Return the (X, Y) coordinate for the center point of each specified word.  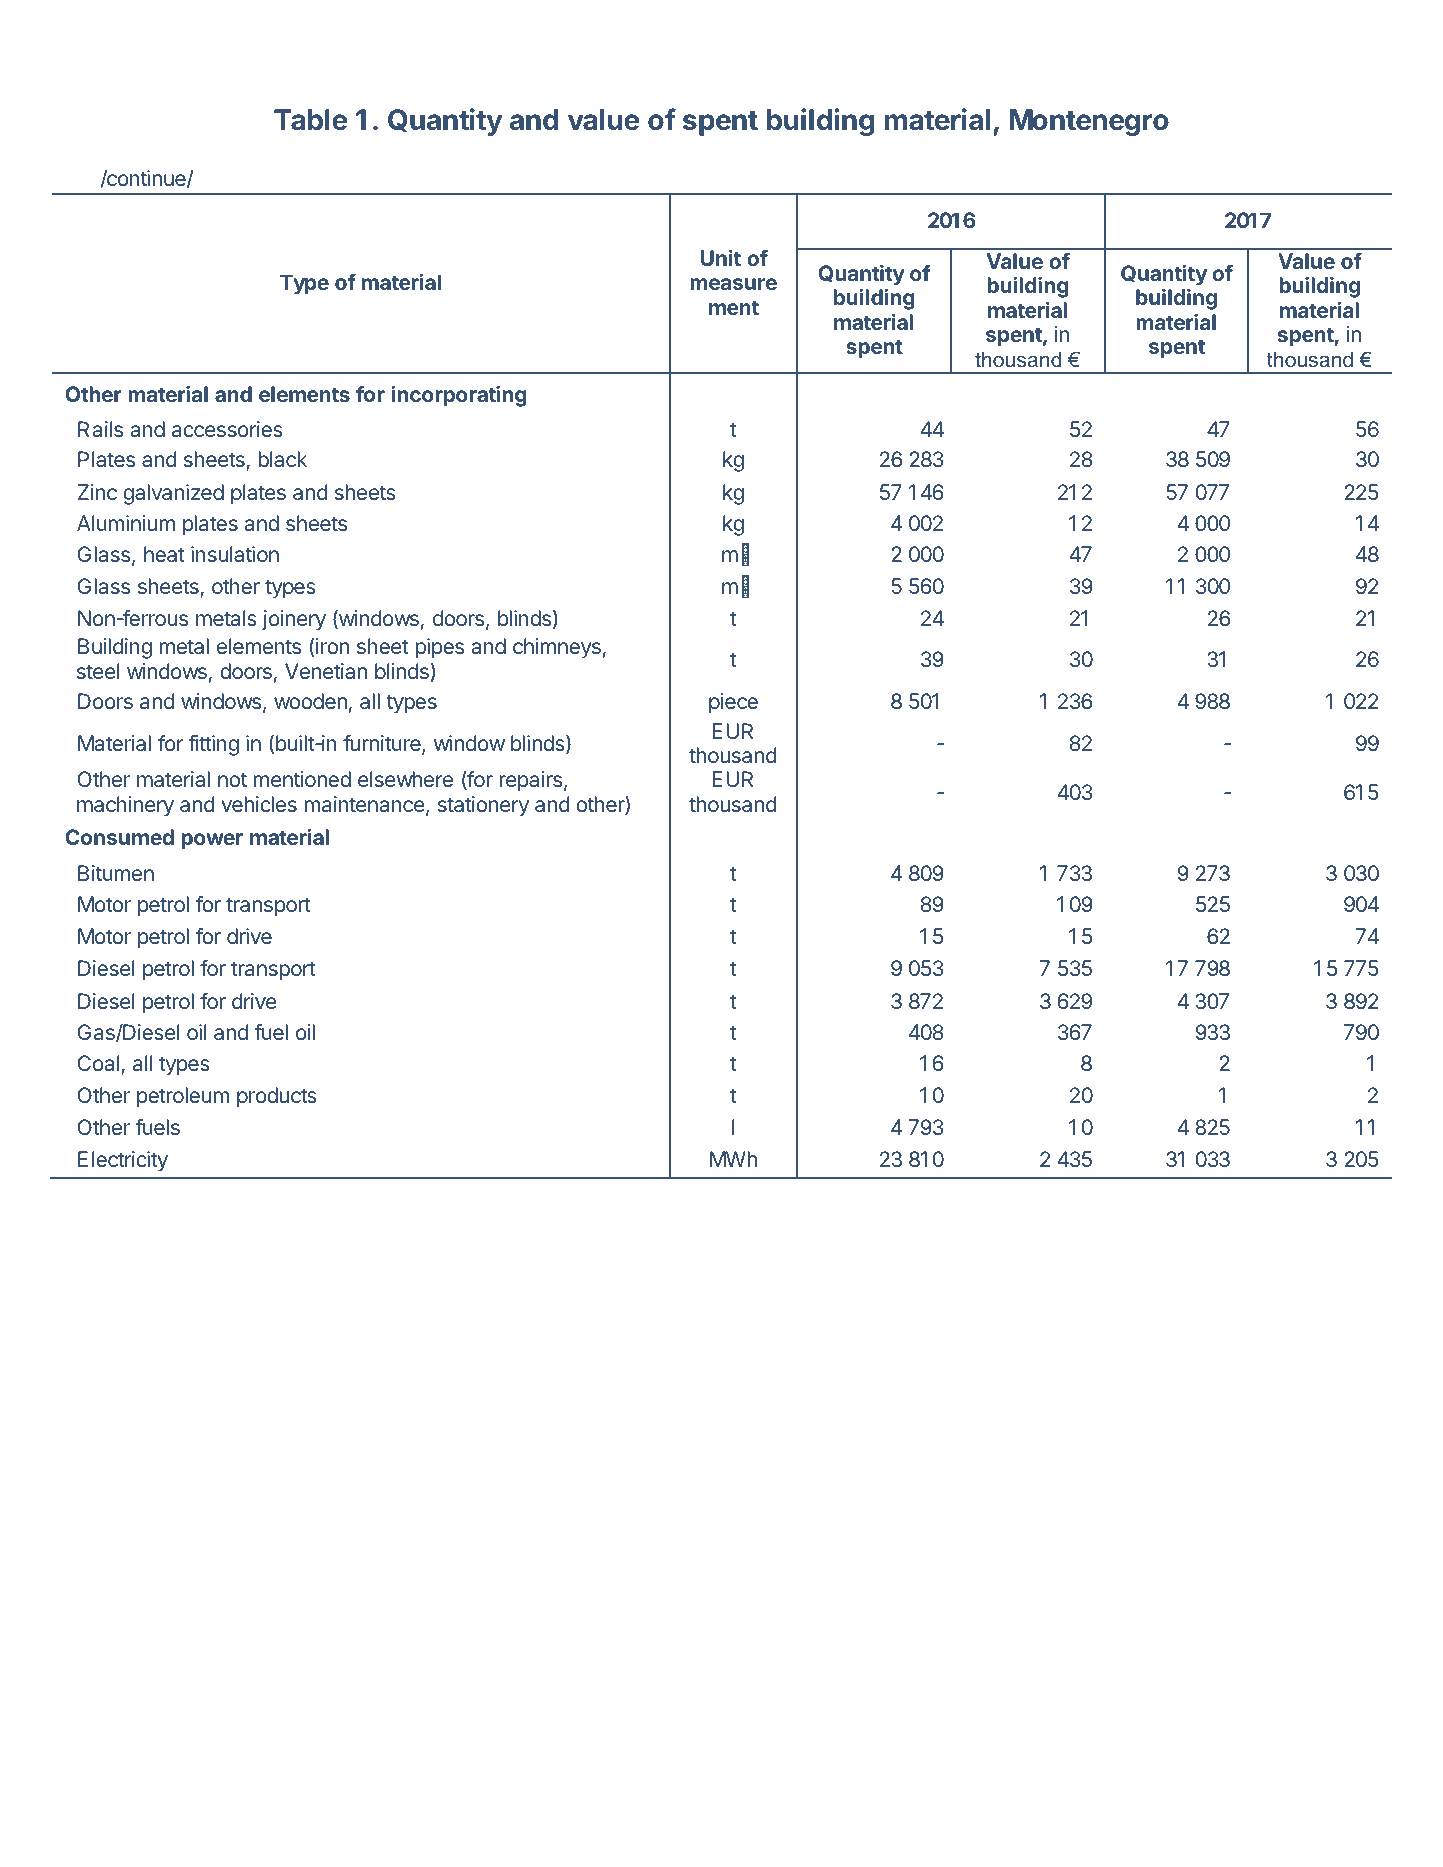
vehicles (259, 804)
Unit (721, 258)
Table (311, 120)
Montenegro (1089, 122)
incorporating (459, 396)
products (277, 1097)
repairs (530, 781)
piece (733, 703)
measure (733, 284)
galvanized (173, 494)
